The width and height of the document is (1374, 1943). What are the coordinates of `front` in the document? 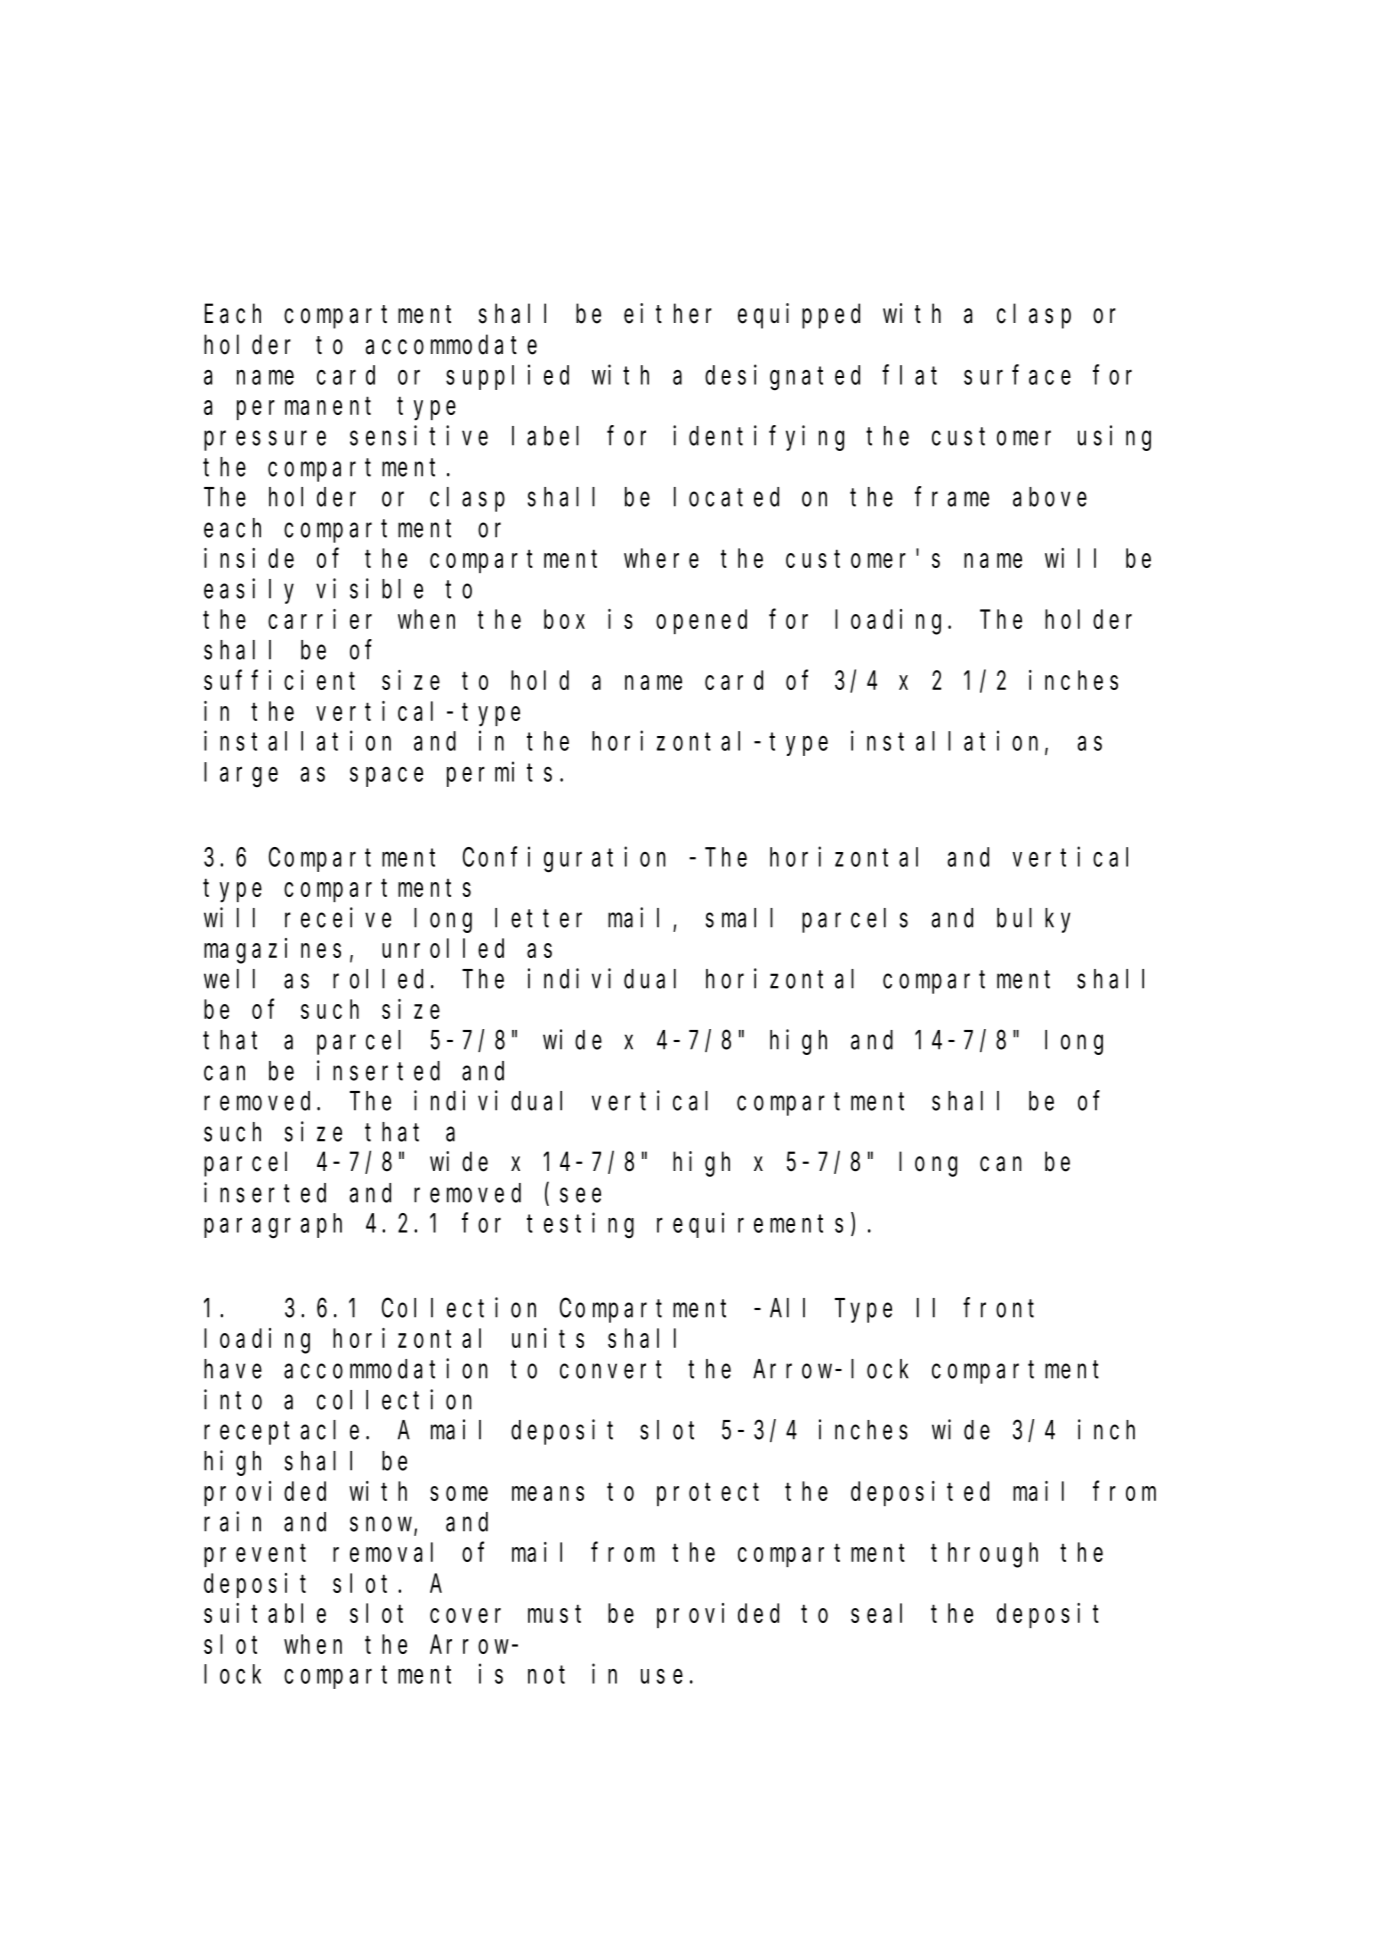 It's located at (999, 1308).
